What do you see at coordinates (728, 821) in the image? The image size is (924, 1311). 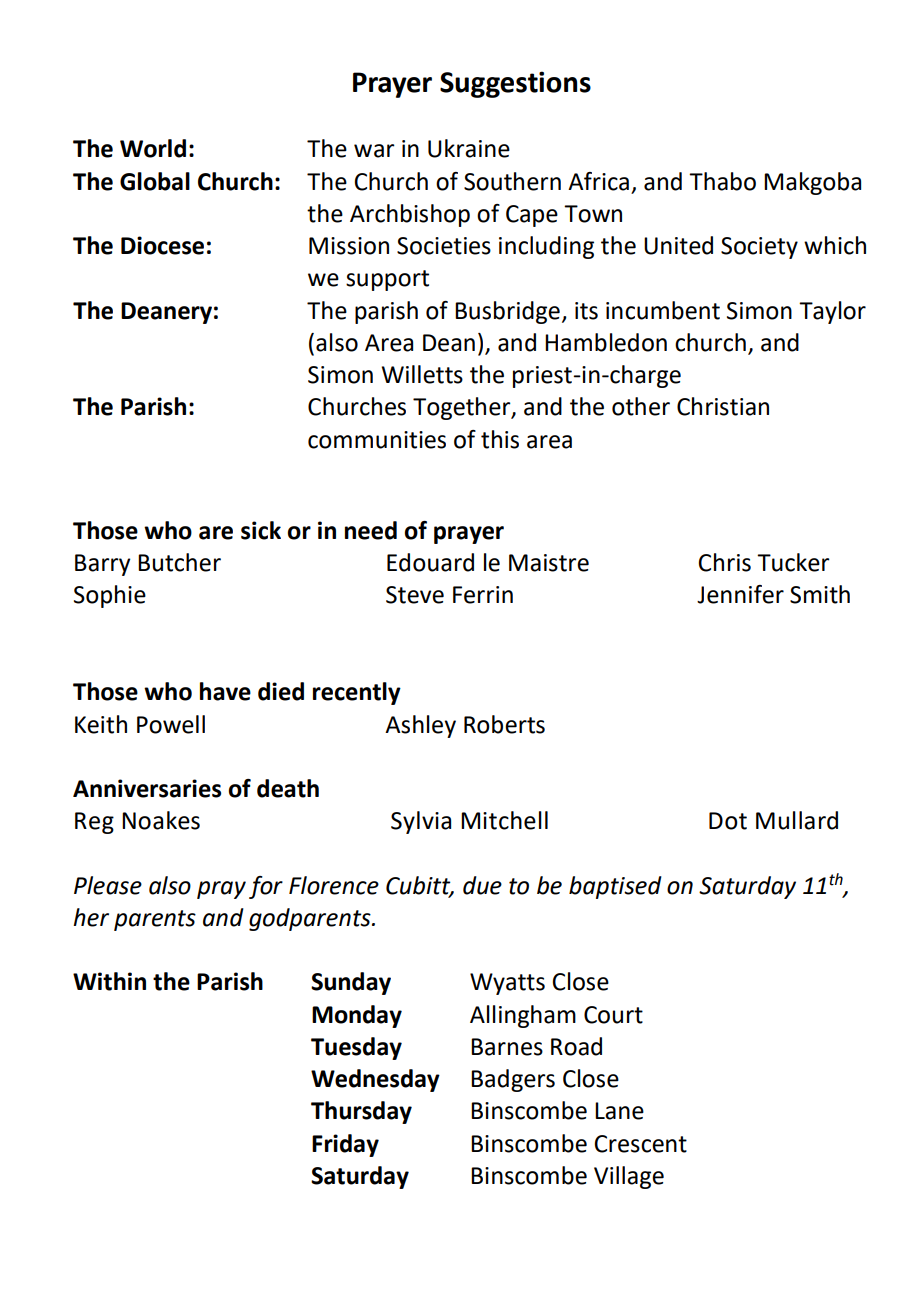 I see `Dot` at bounding box center [728, 821].
